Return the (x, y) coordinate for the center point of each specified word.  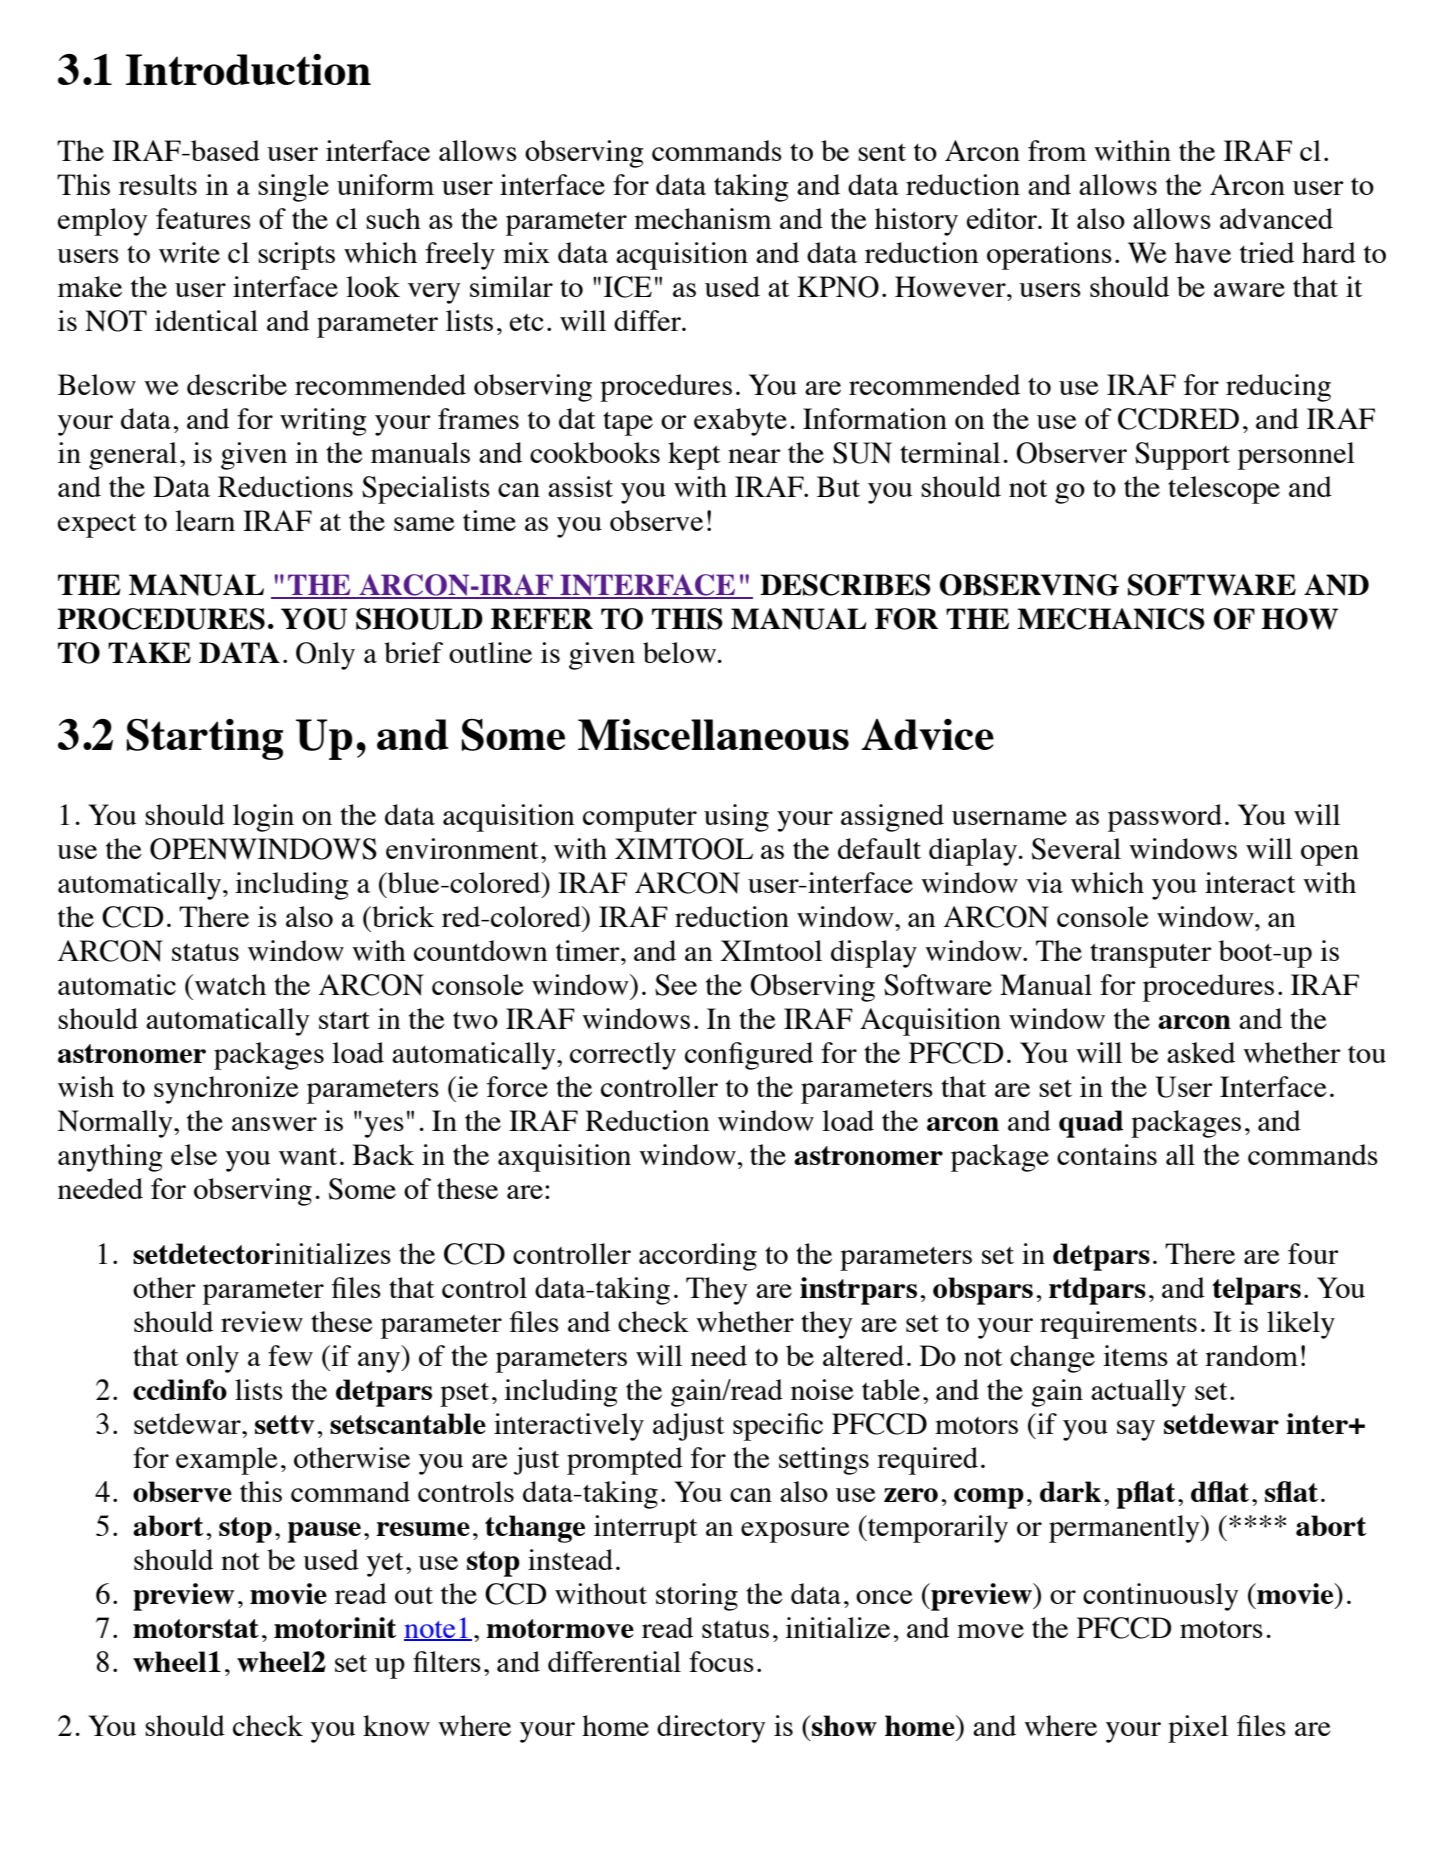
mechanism (703, 218)
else (194, 1154)
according (698, 1257)
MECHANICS (1111, 619)
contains (1107, 1154)
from (1057, 150)
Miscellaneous (713, 734)
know (396, 1725)
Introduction (248, 69)
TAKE (149, 652)
